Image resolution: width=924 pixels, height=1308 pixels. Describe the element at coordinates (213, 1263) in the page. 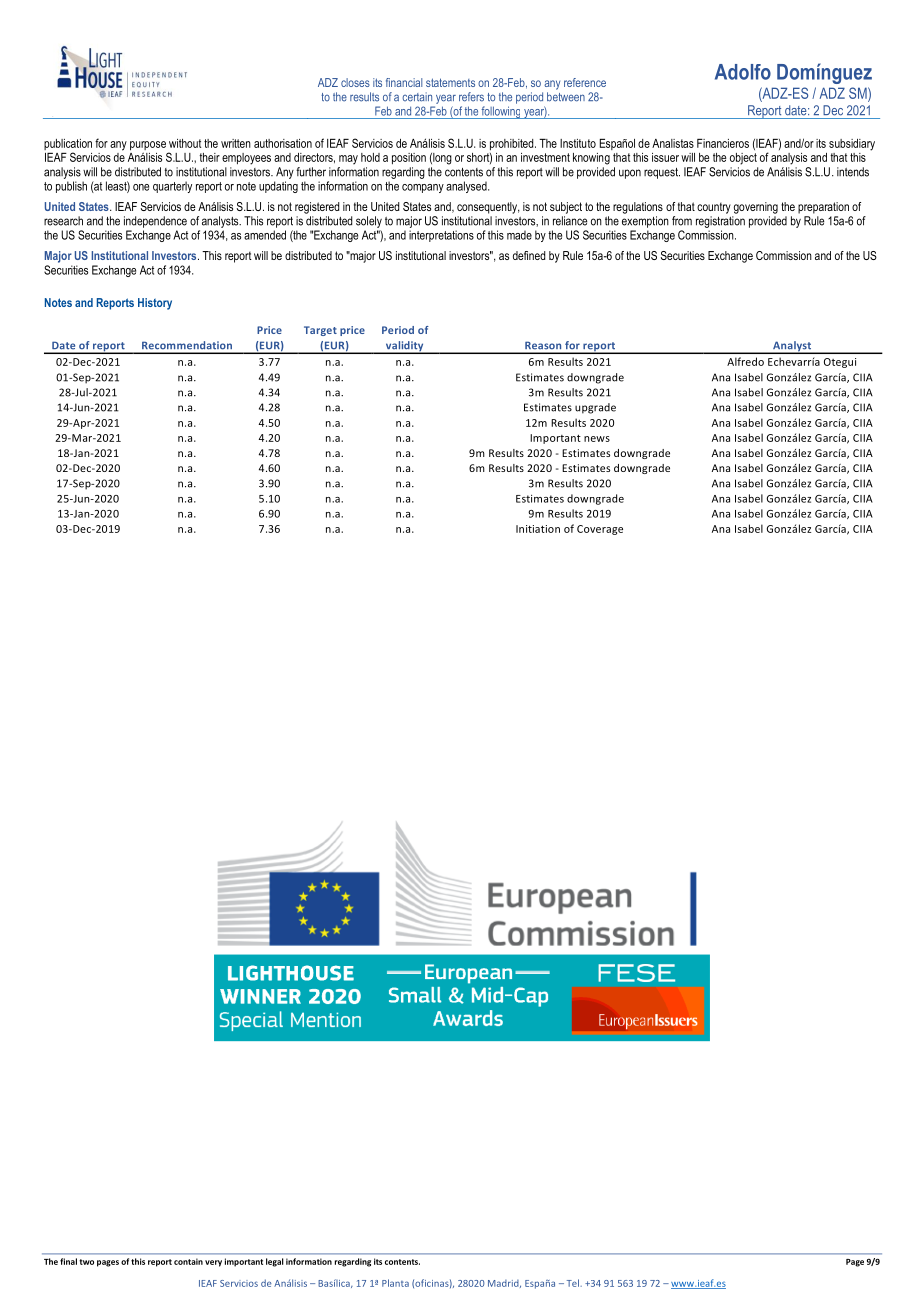

I see `very` at that location.
